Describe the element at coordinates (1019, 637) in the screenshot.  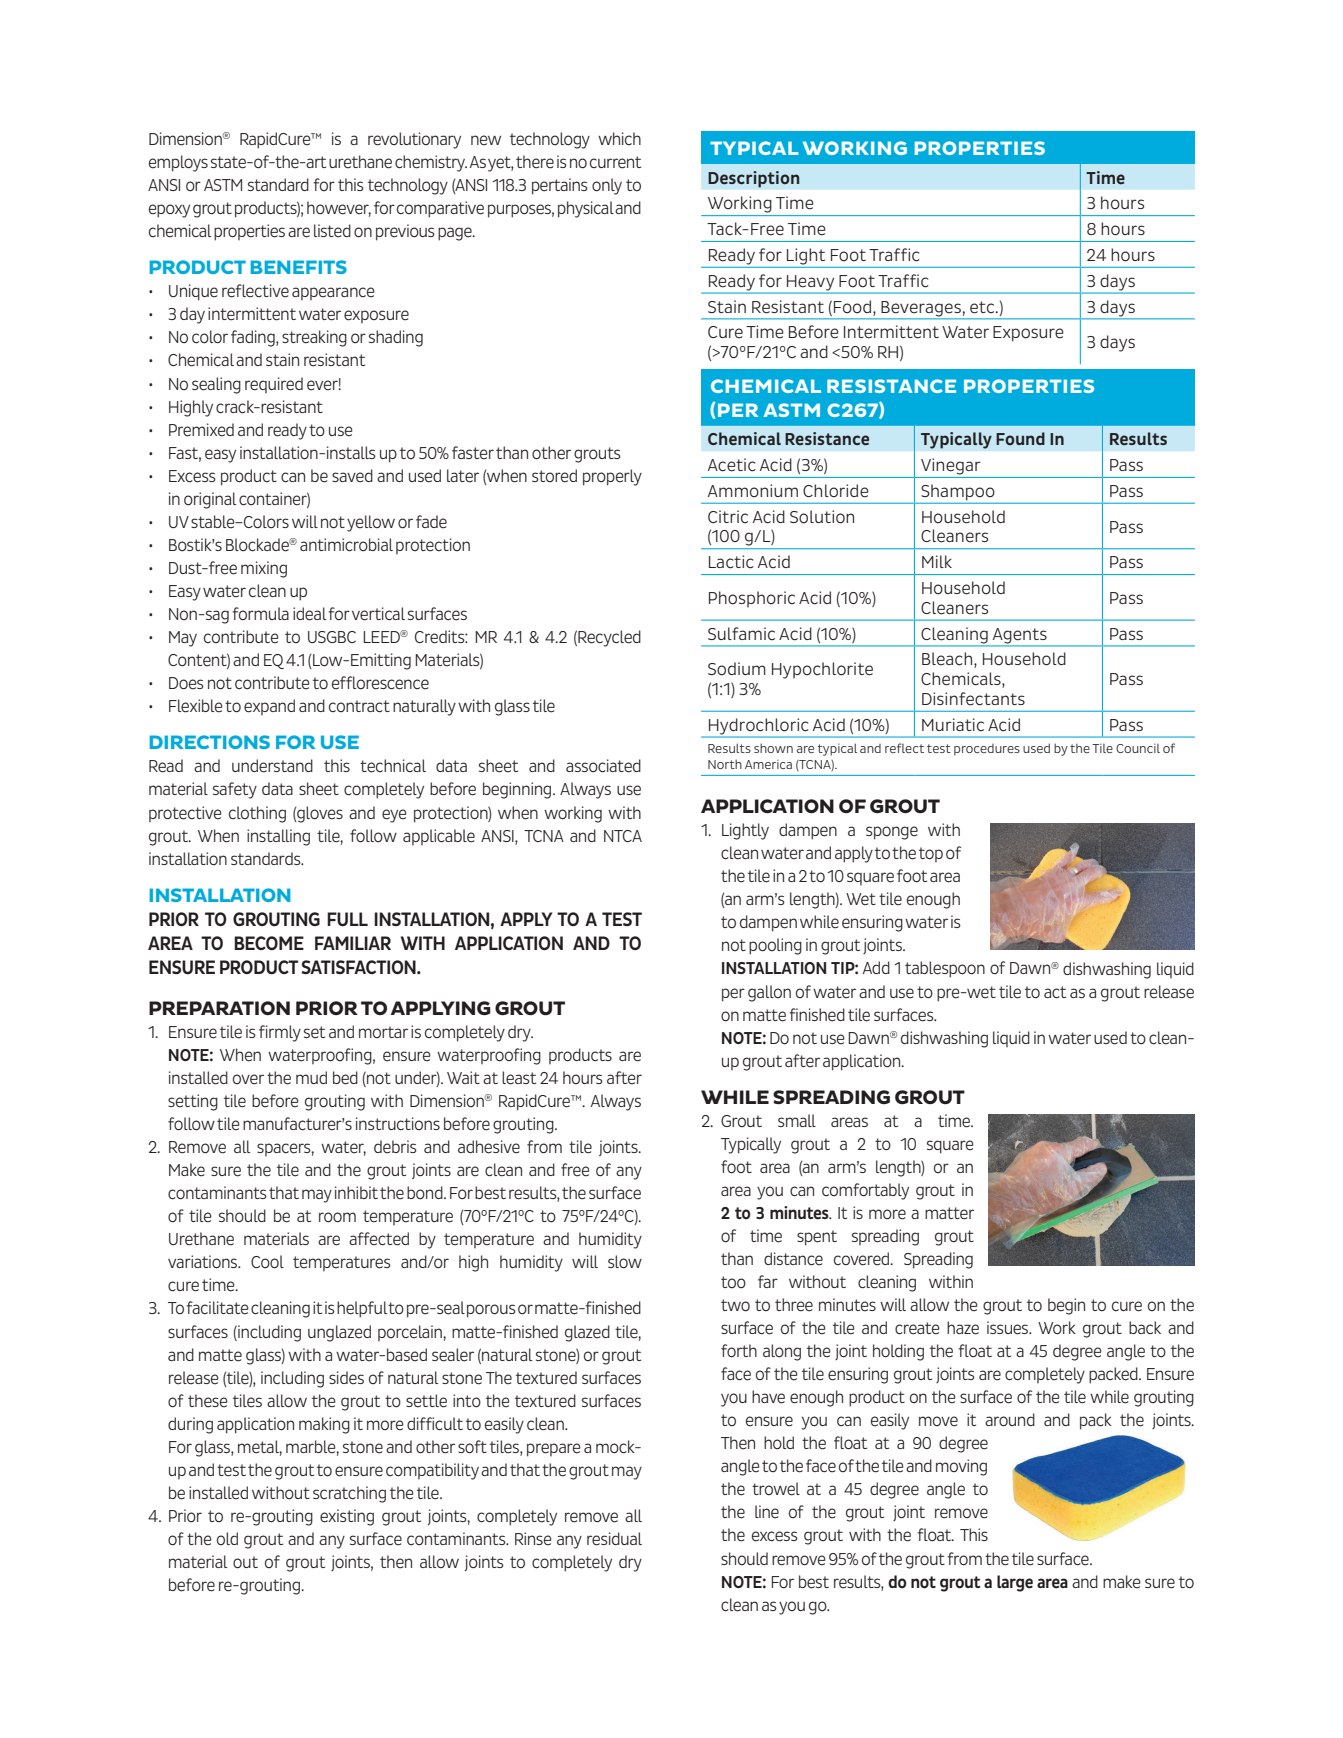
I see `Agents` at that location.
